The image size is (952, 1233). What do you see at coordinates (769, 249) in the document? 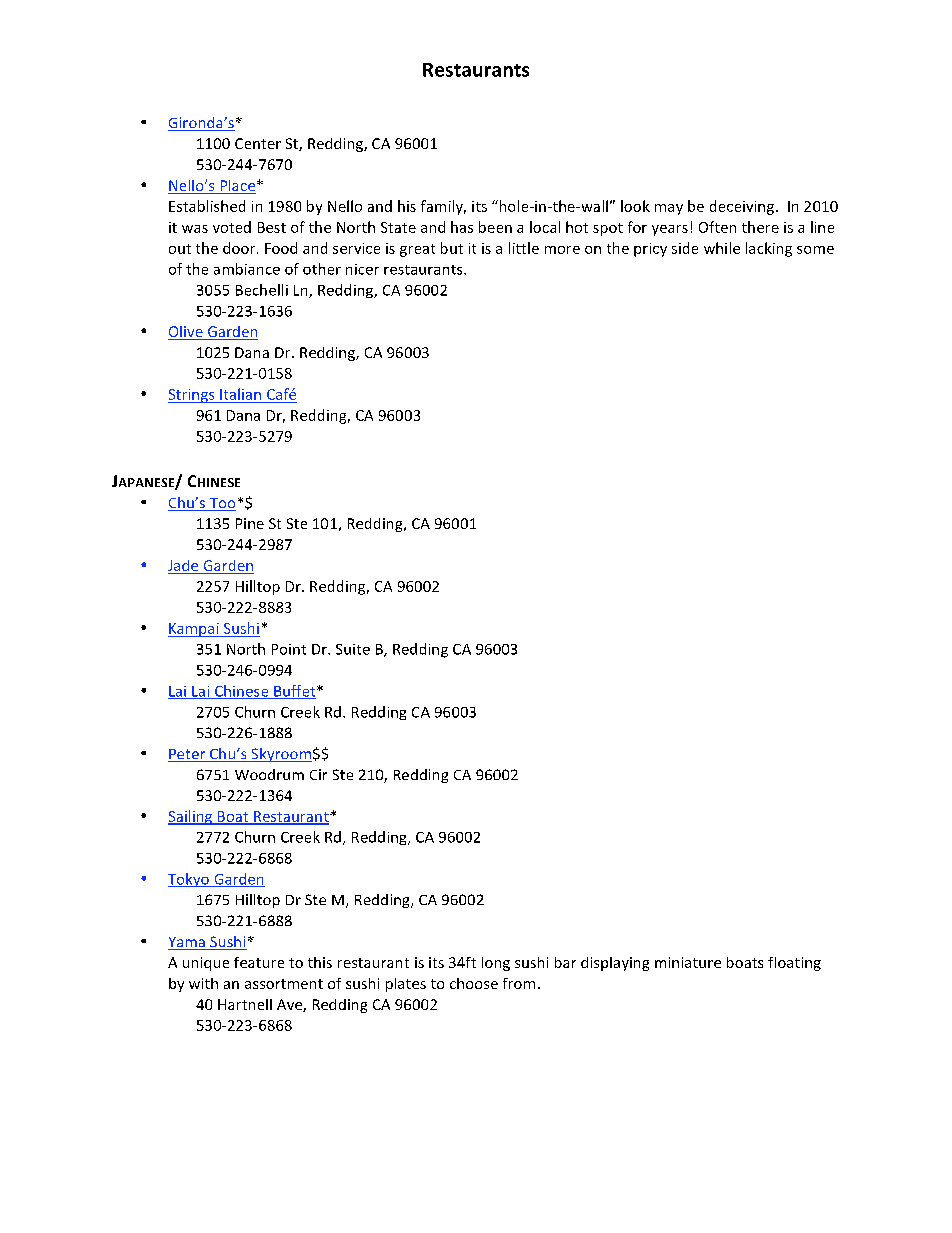
I see `lacking` at bounding box center [769, 249].
